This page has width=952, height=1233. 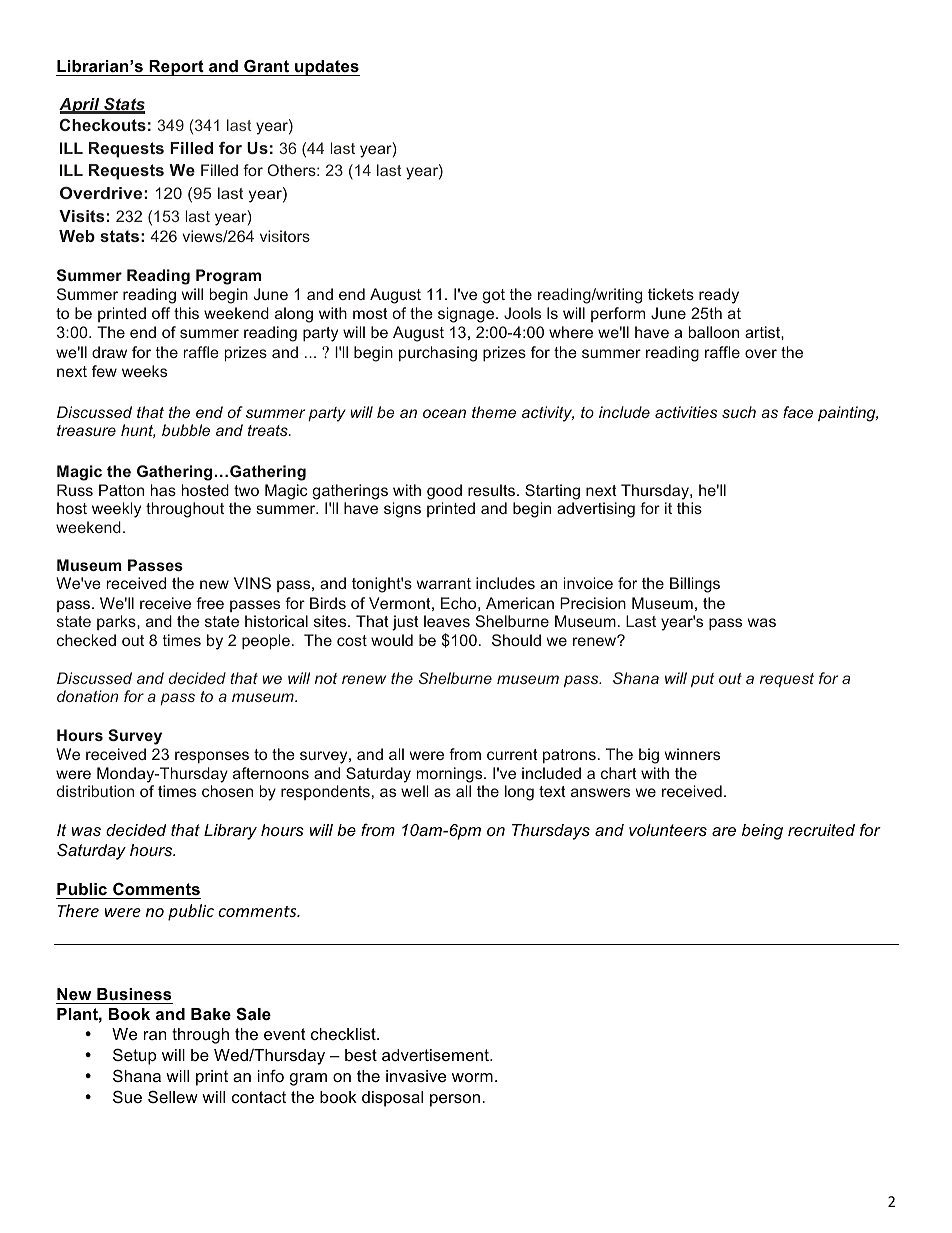 I want to click on worm, so click(x=472, y=1077).
